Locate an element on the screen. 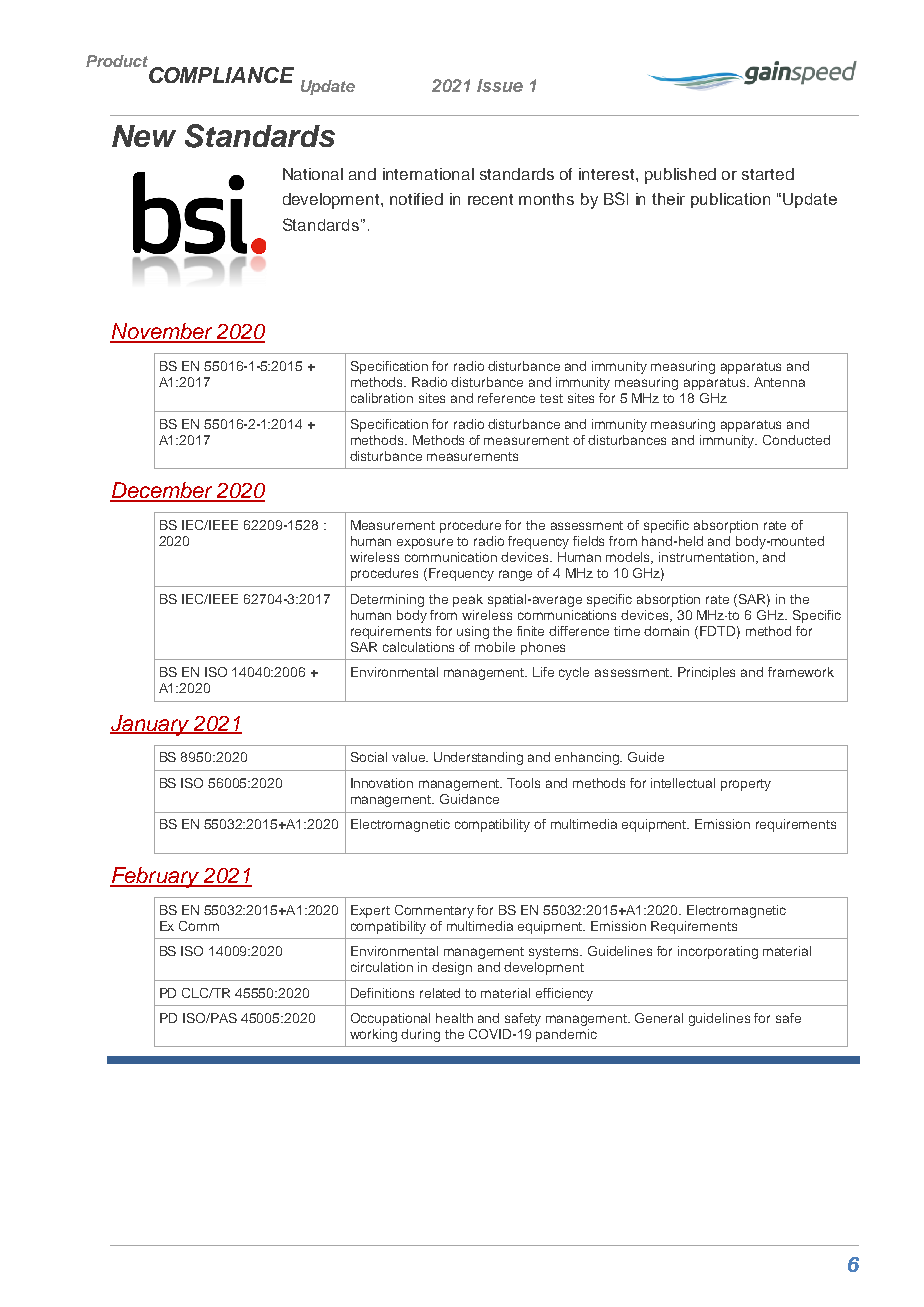 This screenshot has width=924, height=1307. COMPLIANCE is located at coordinates (221, 75).
